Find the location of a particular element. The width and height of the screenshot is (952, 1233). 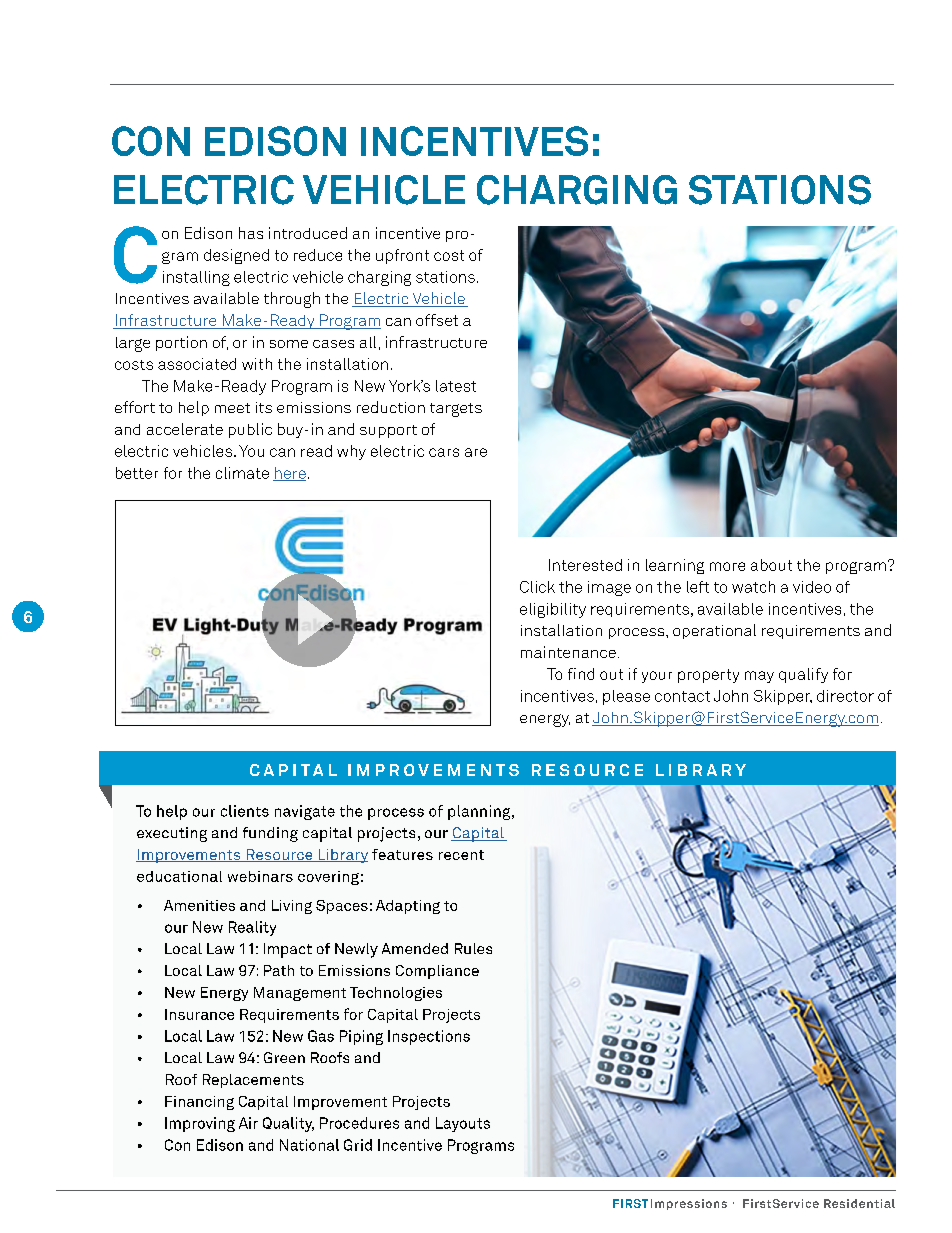

director is located at coordinates (845, 696).
